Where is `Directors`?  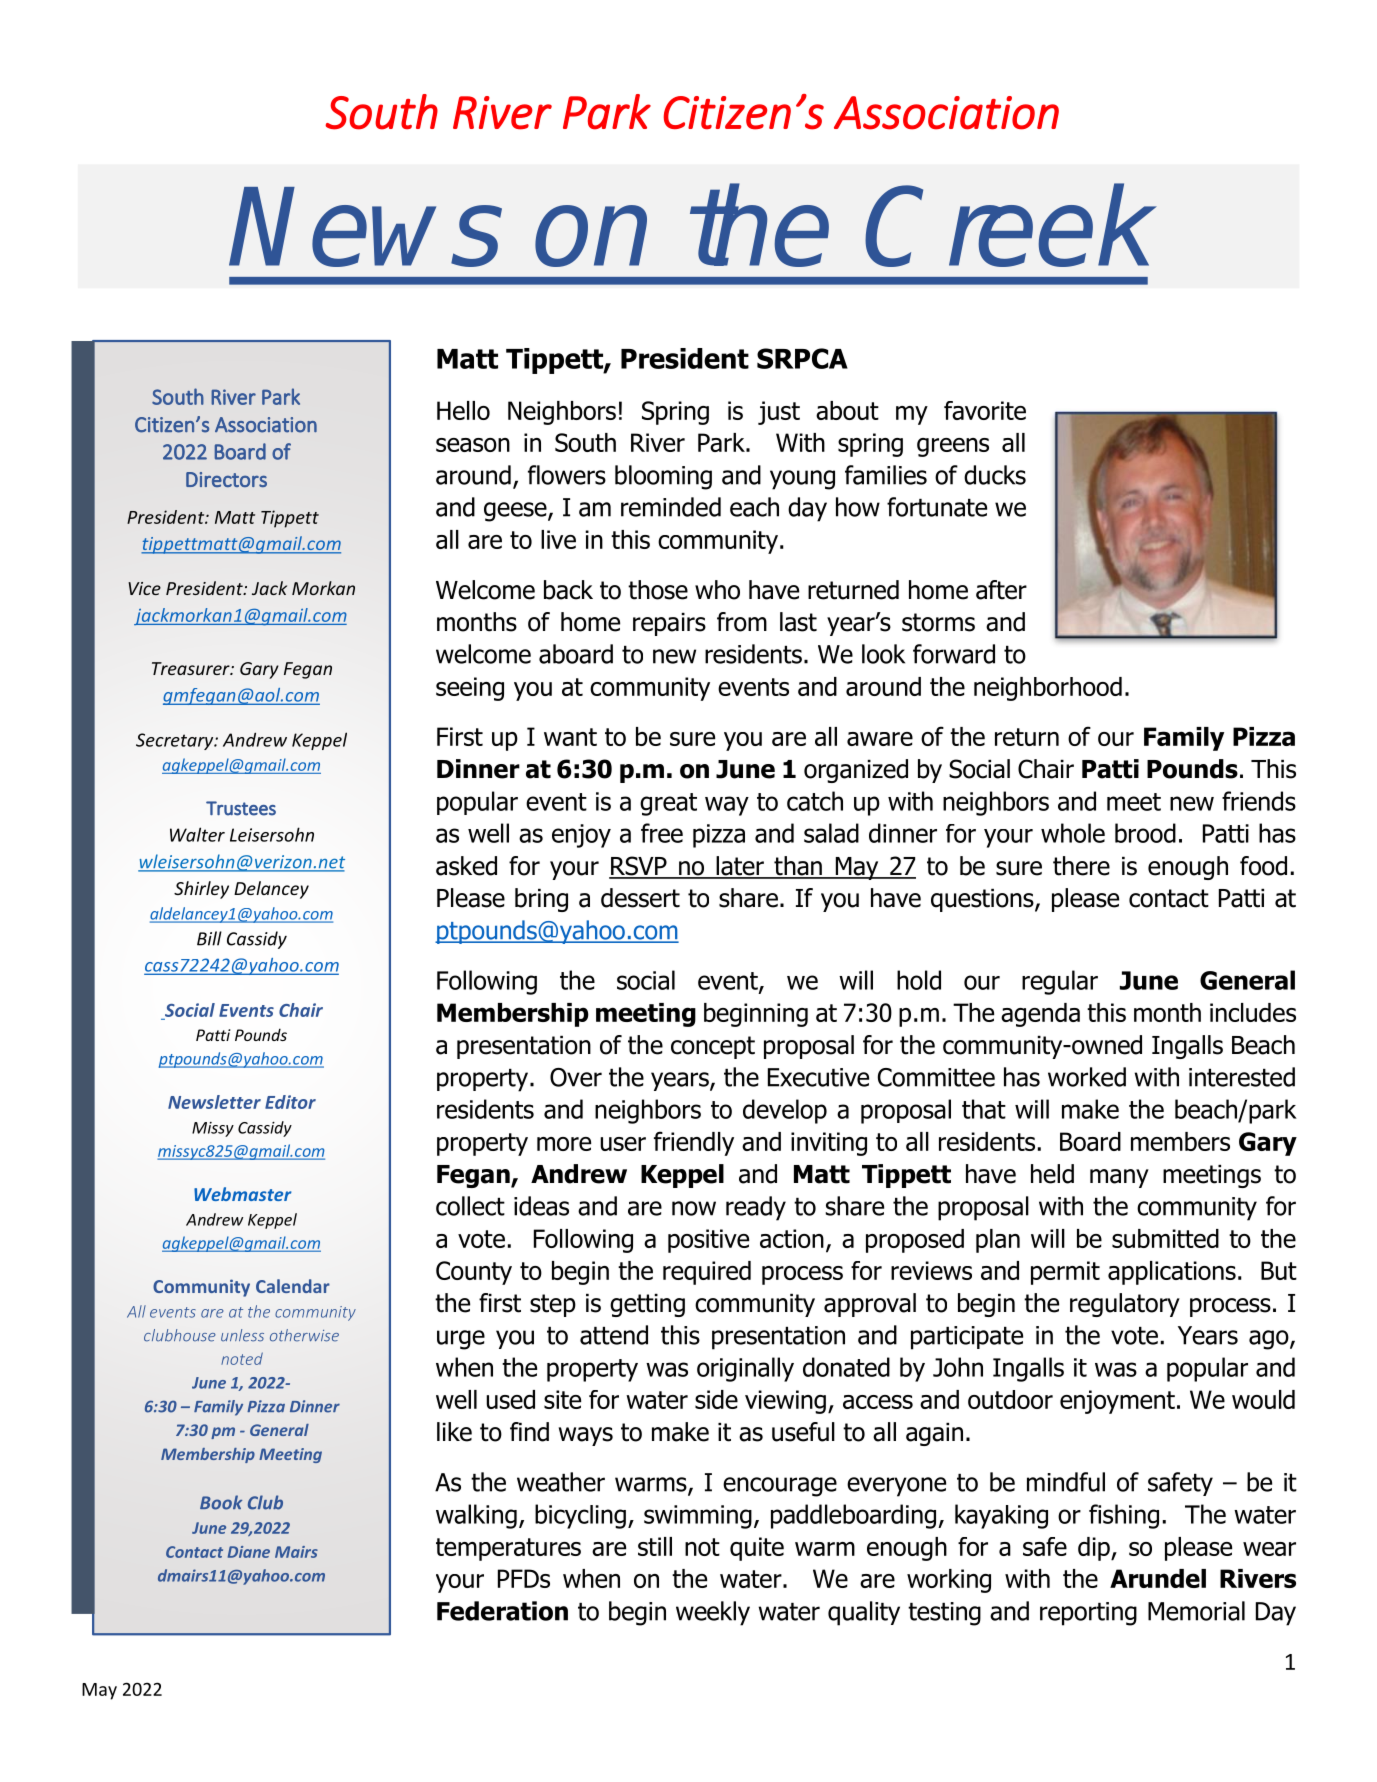 Directors is located at coordinates (226, 479).
